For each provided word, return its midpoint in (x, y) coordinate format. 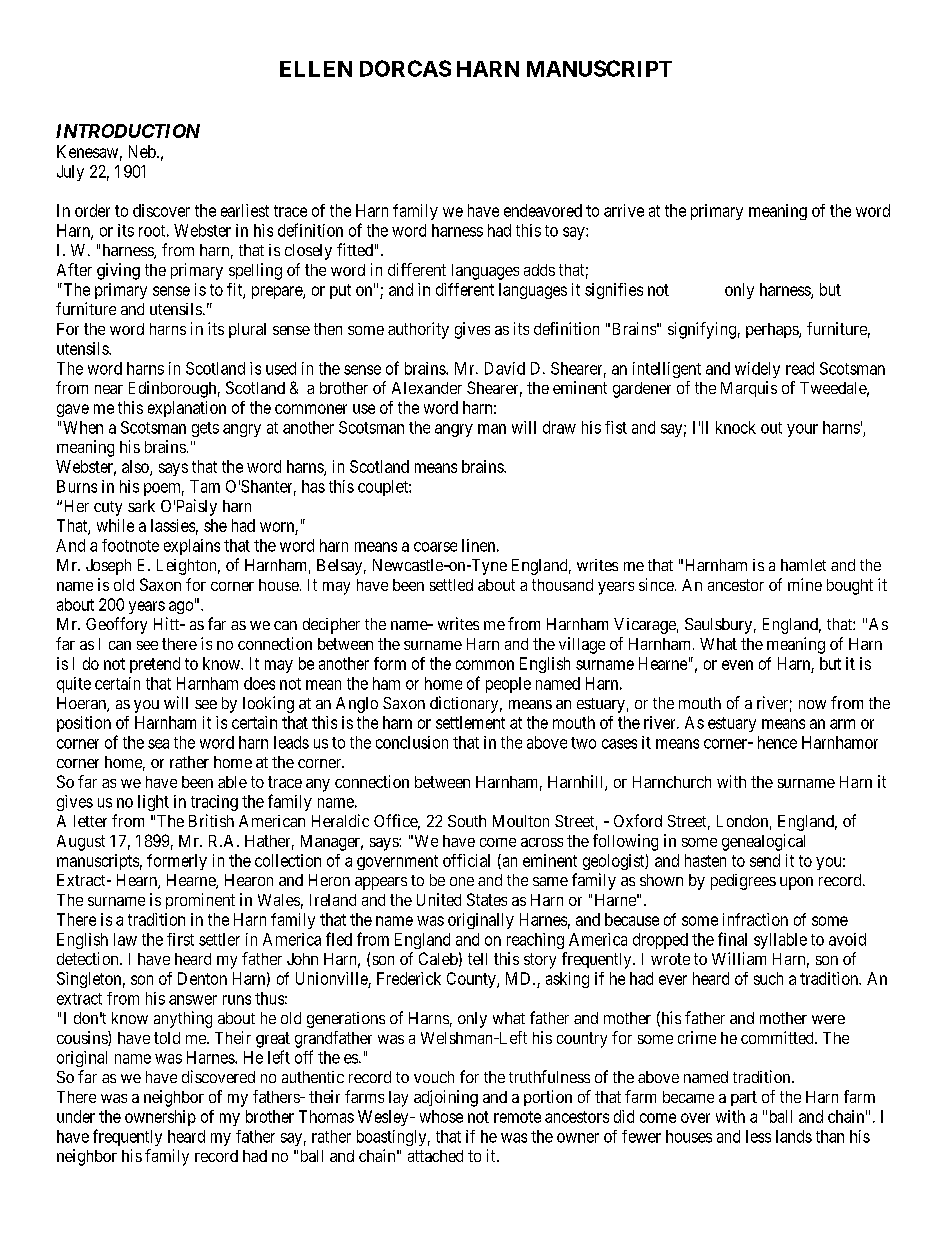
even (737, 665)
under (76, 1116)
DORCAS (405, 68)
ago (181, 607)
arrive (624, 210)
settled (451, 585)
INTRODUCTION (128, 131)
